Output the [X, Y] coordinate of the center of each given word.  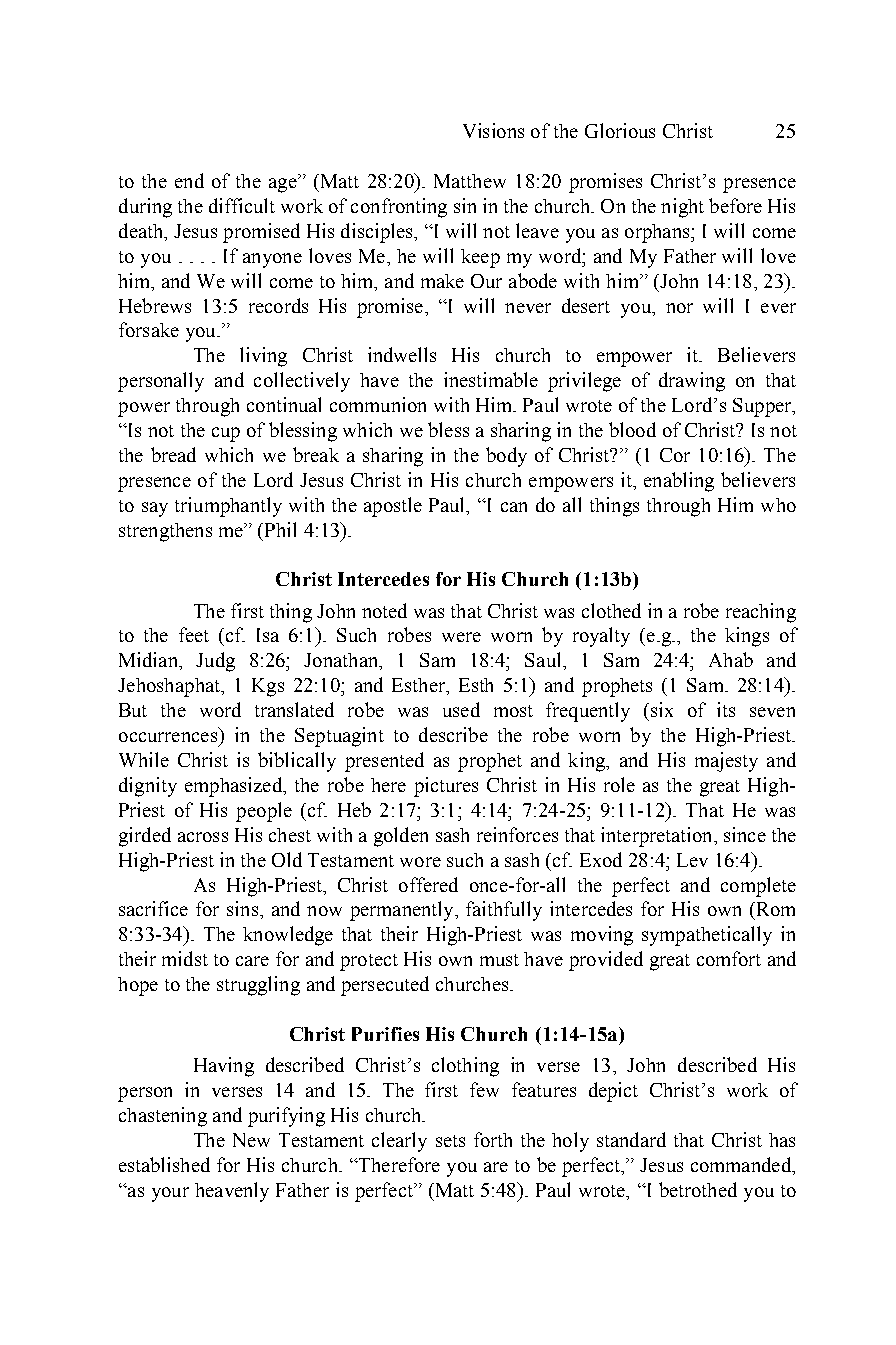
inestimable [491, 379]
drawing [692, 382]
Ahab [731, 659]
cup [226, 434]
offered [428, 884]
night [682, 208]
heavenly [232, 1192]
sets [450, 1141]
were [461, 637]
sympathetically [707, 936]
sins [242, 908]
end [189, 180]
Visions [493, 130]
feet [194, 634]
